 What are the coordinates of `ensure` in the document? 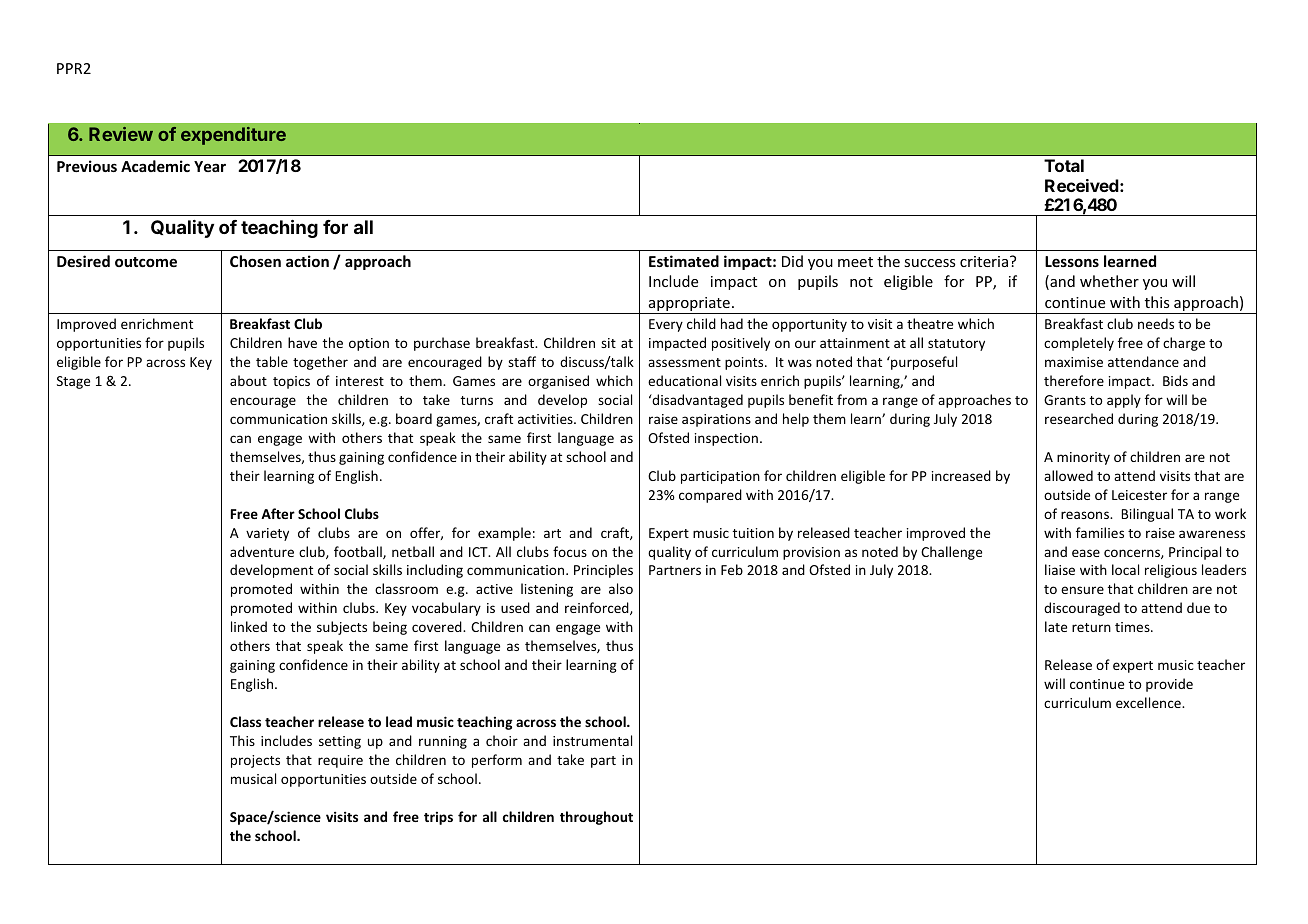 It's located at (1082, 590).
